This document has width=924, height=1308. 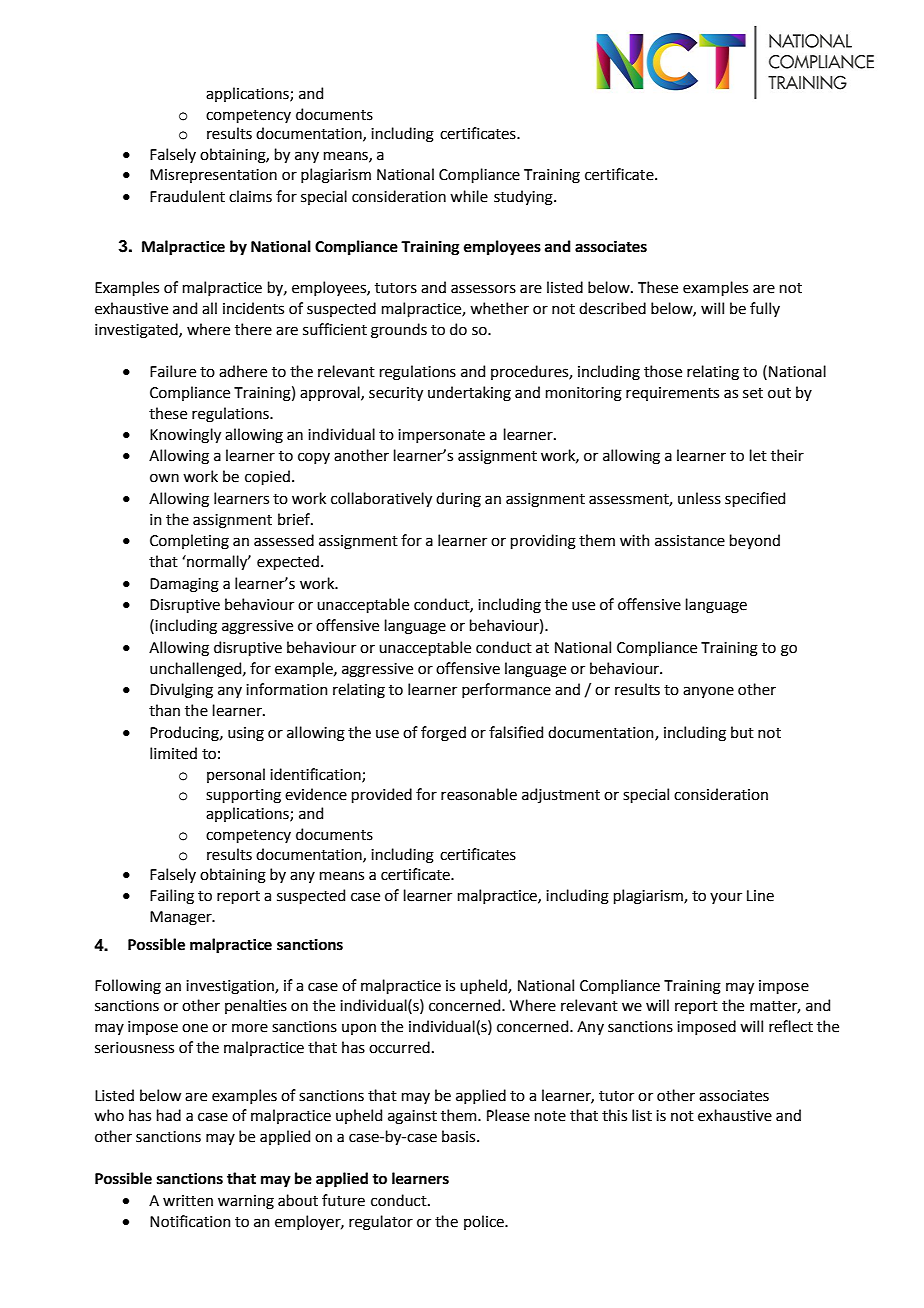 I want to click on while, so click(x=469, y=196).
